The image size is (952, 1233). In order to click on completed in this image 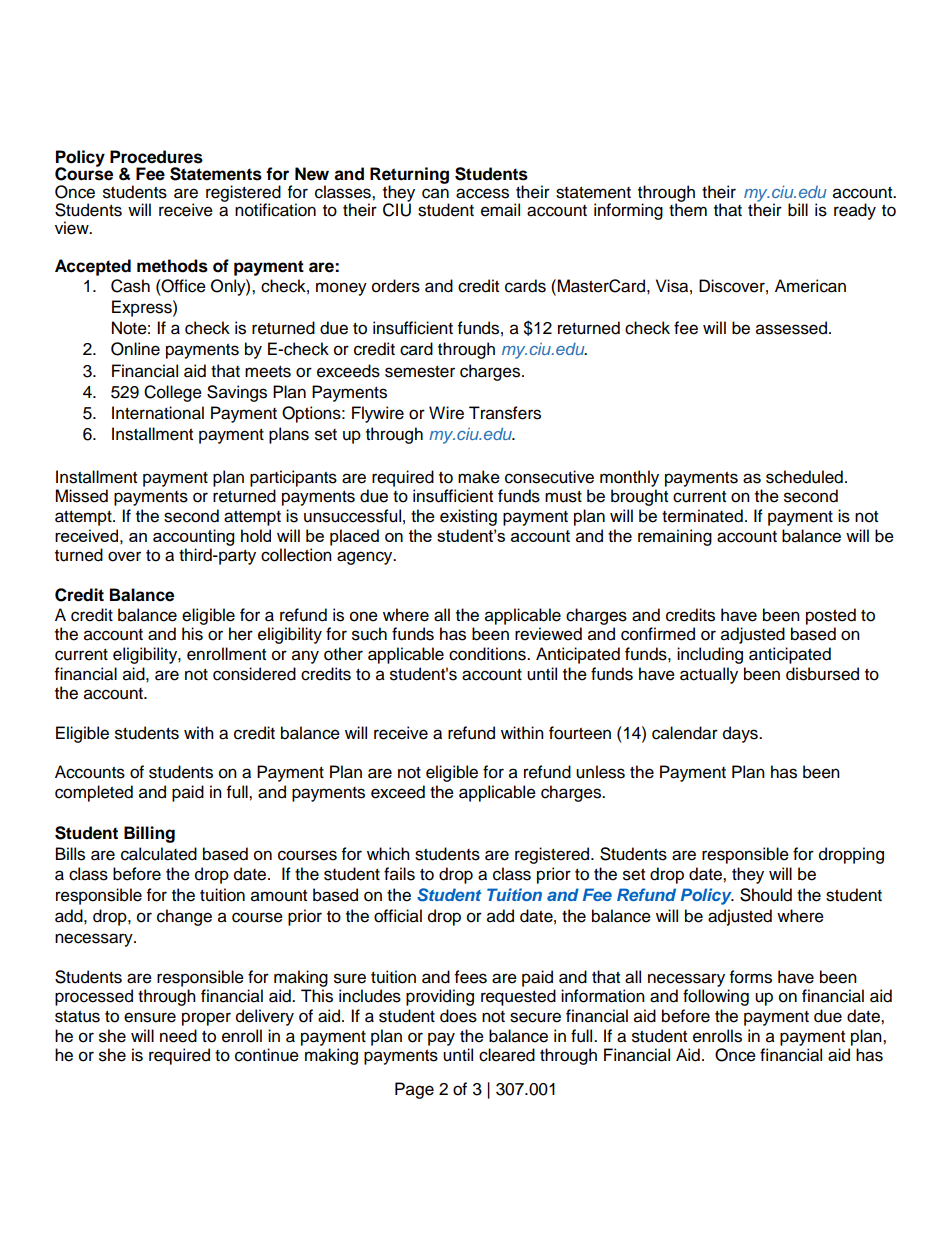, I will do `click(94, 793)`.
